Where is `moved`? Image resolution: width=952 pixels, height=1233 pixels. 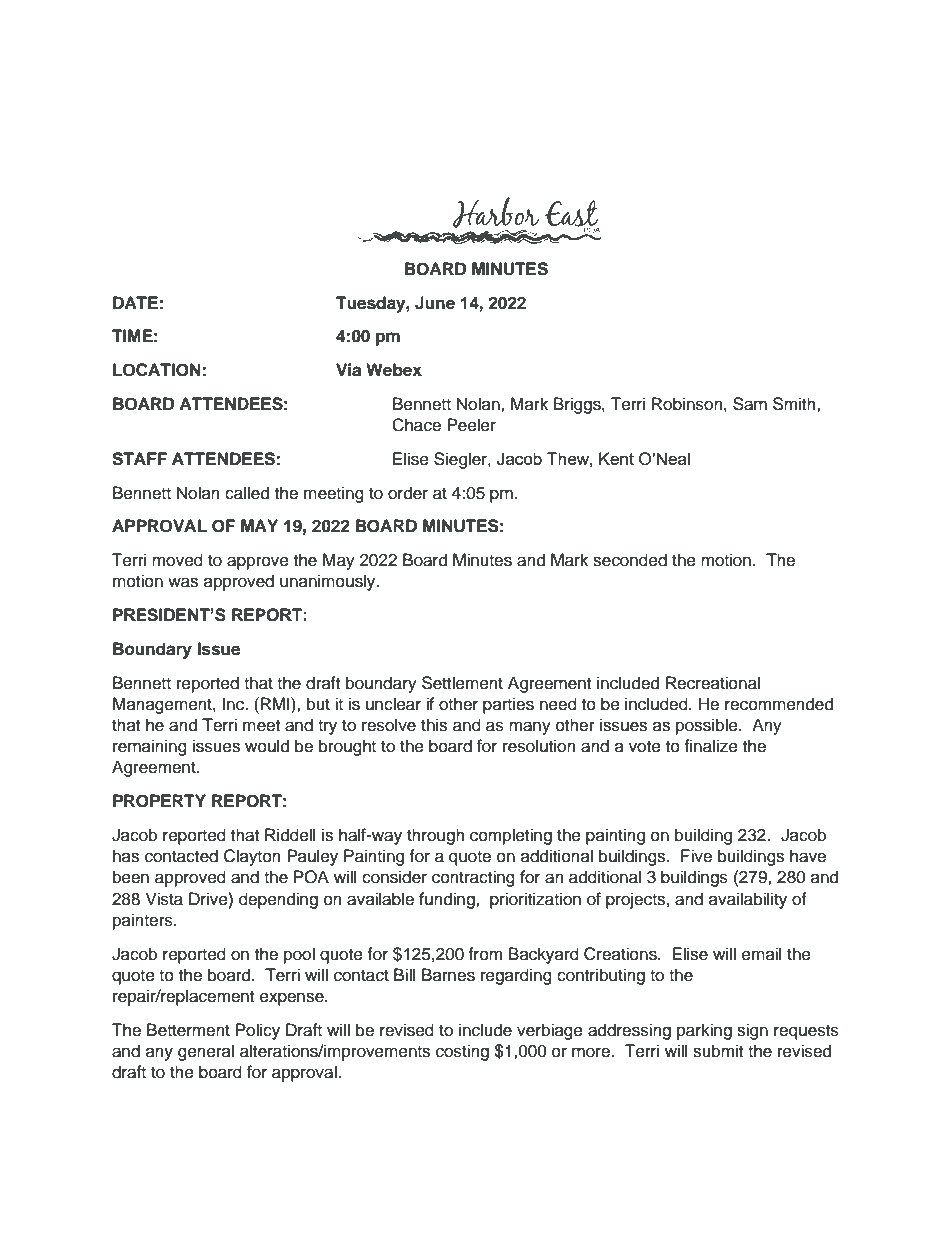
moved is located at coordinates (177, 560).
